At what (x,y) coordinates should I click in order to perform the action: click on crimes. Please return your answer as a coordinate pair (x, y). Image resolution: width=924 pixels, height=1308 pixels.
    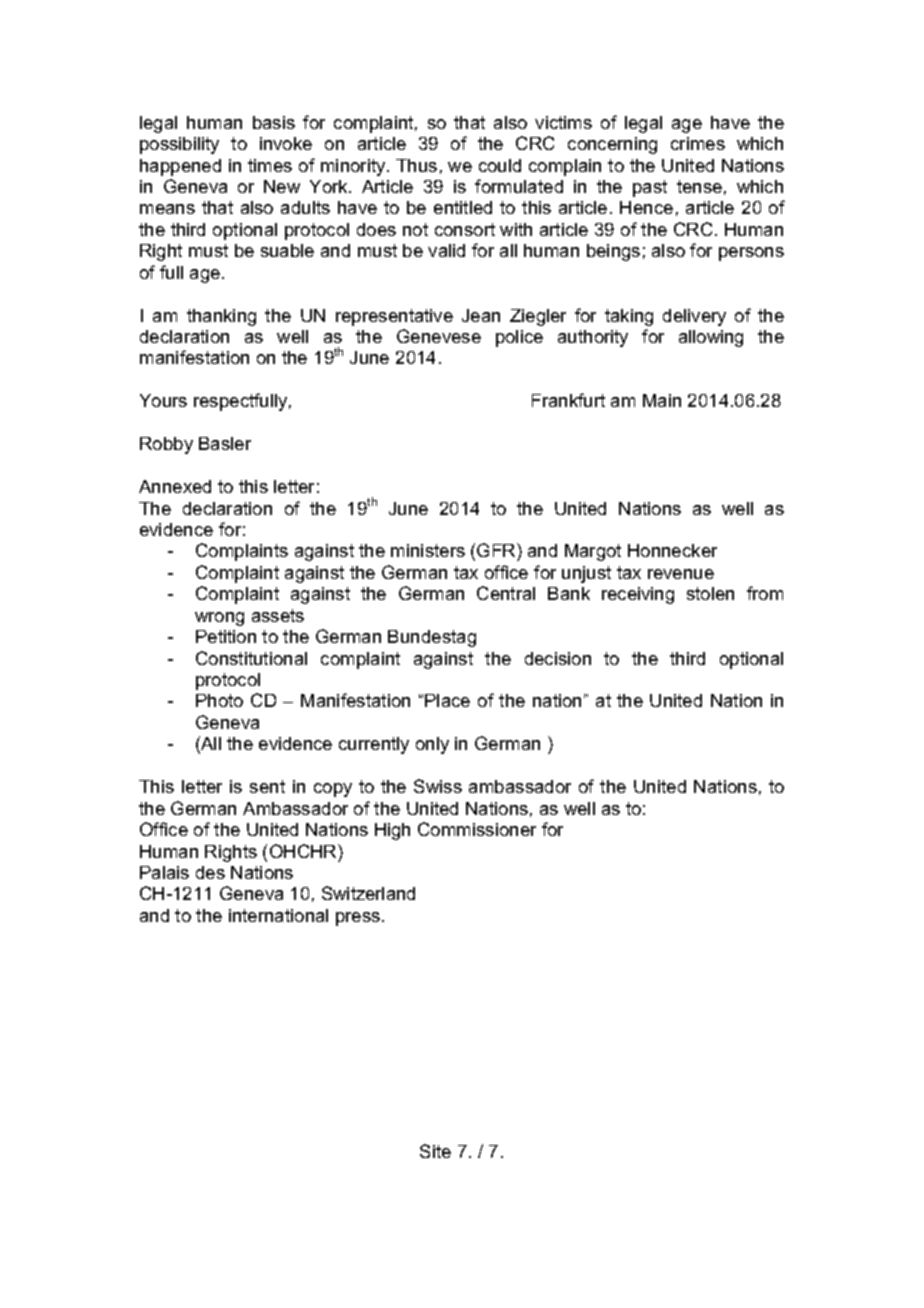
    Looking at the image, I should click on (698, 143).
